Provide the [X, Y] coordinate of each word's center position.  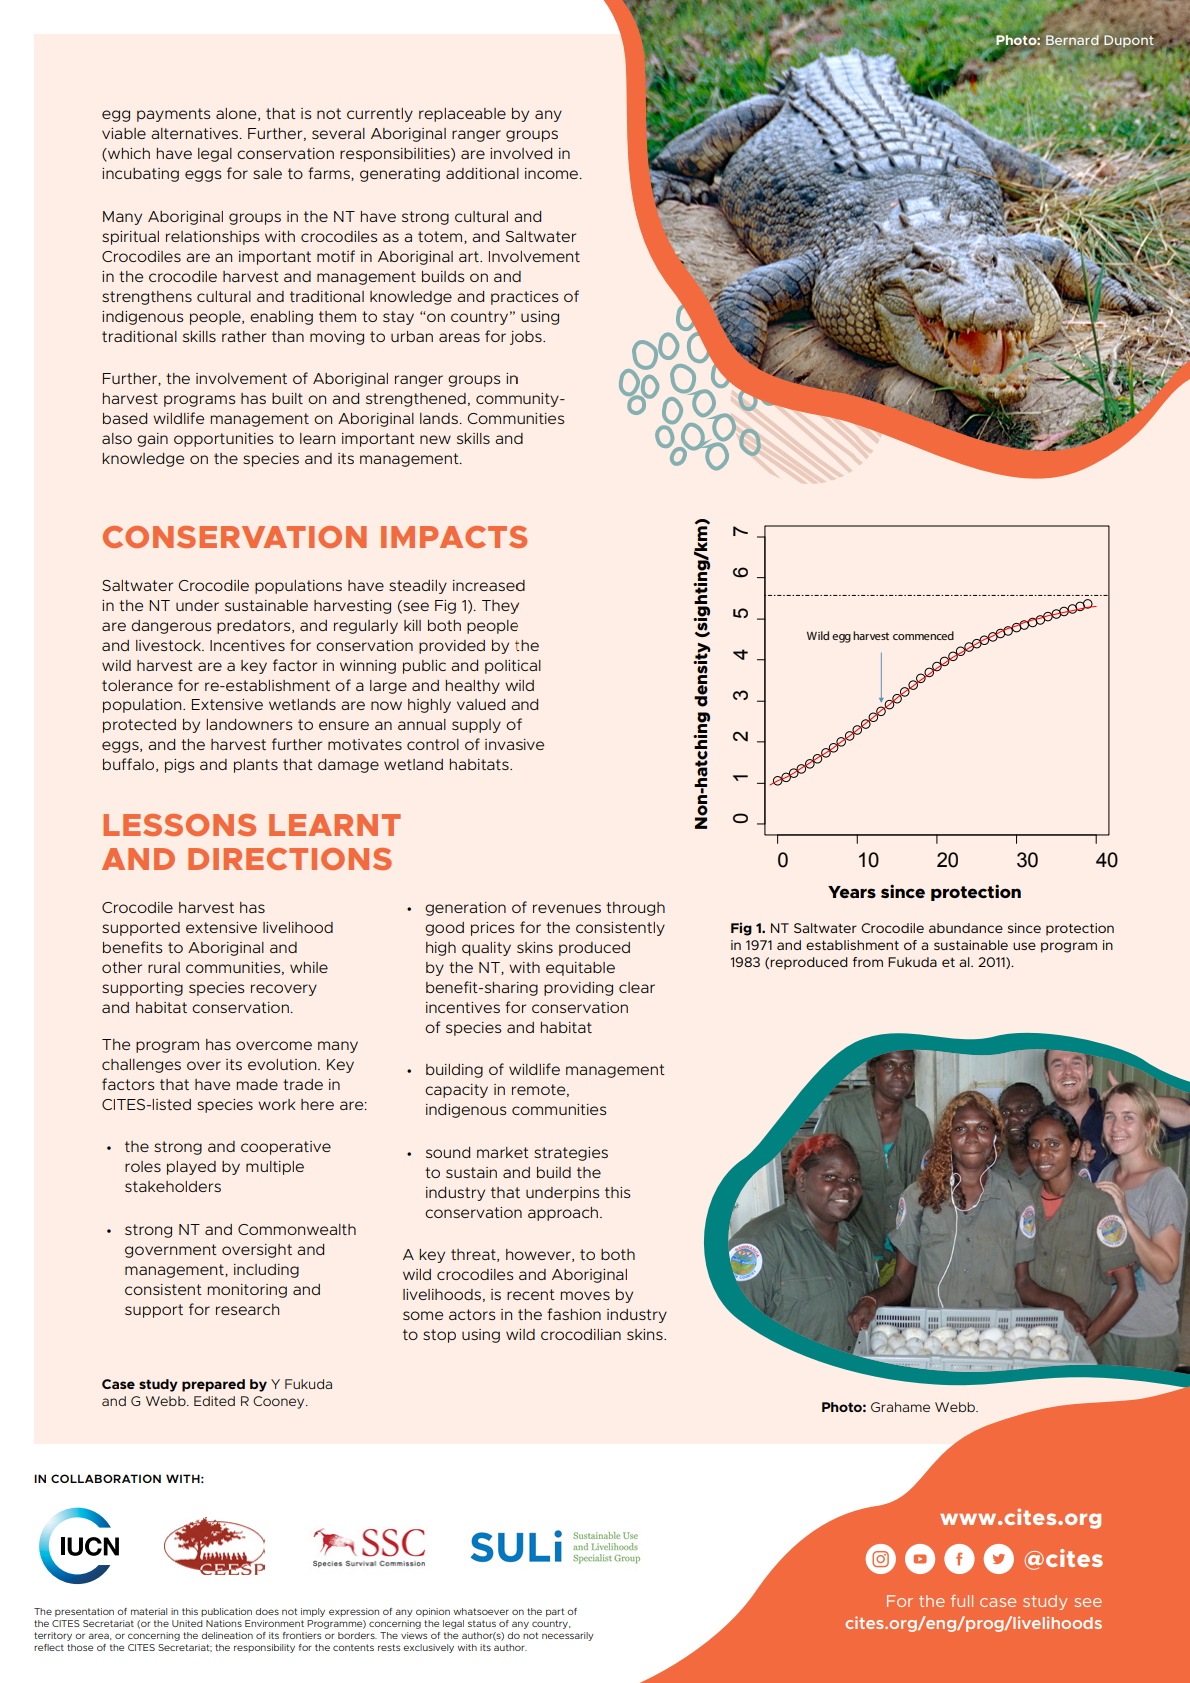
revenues [567, 908]
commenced [923, 635]
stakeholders [173, 1186]
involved [521, 153]
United [187, 1623]
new [435, 439]
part [555, 1612]
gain [152, 440]
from [868, 962]
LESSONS [179, 825]
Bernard [1072, 40]
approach [563, 1214]
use [1024, 946]
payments [173, 115]
